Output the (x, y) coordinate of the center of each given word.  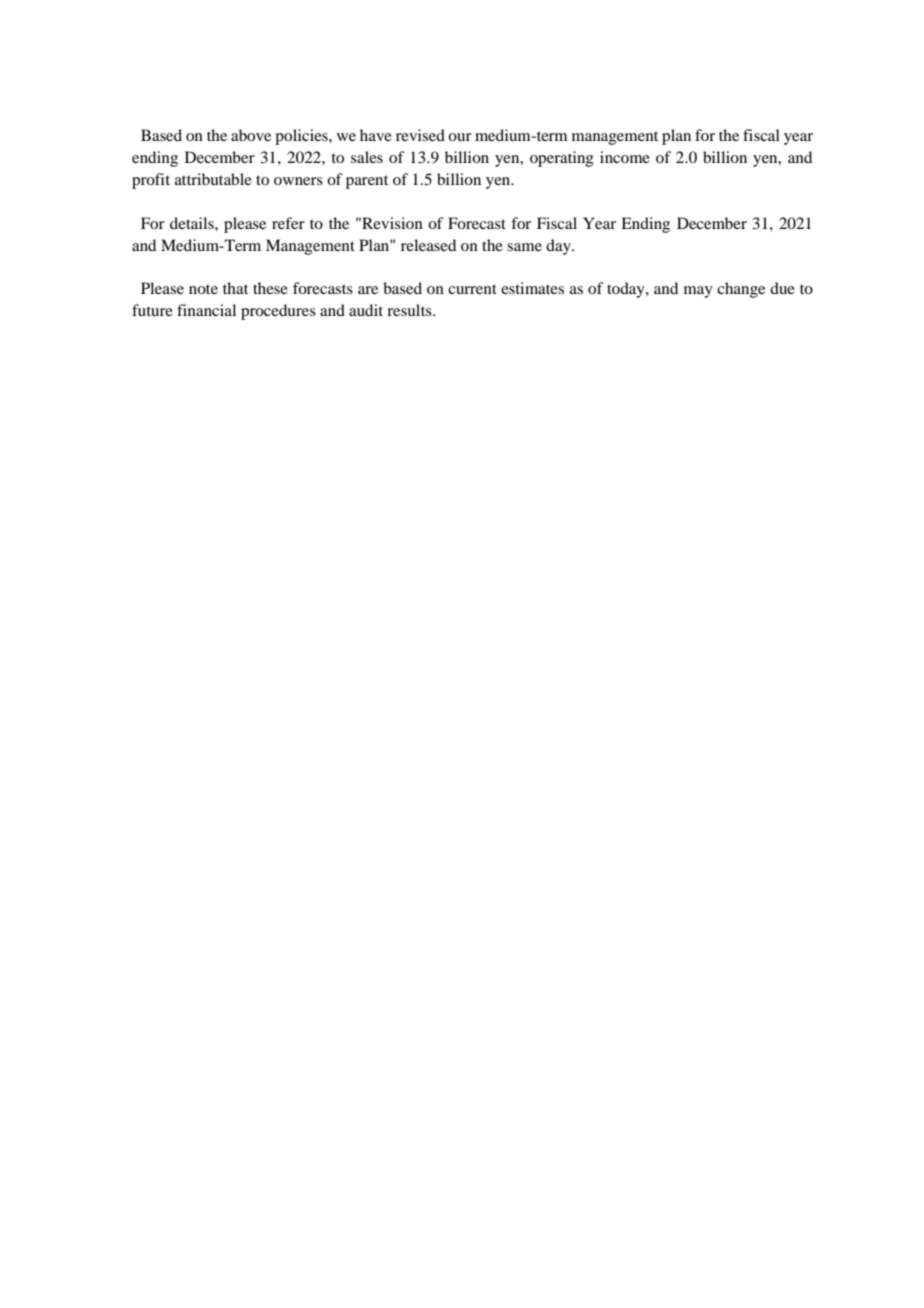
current (472, 289)
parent (367, 182)
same (524, 247)
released (428, 245)
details (193, 223)
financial (206, 310)
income (625, 157)
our (460, 137)
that (235, 288)
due (782, 288)
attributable (213, 179)
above (251, 135)
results (410, 310)
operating (562, 159)
